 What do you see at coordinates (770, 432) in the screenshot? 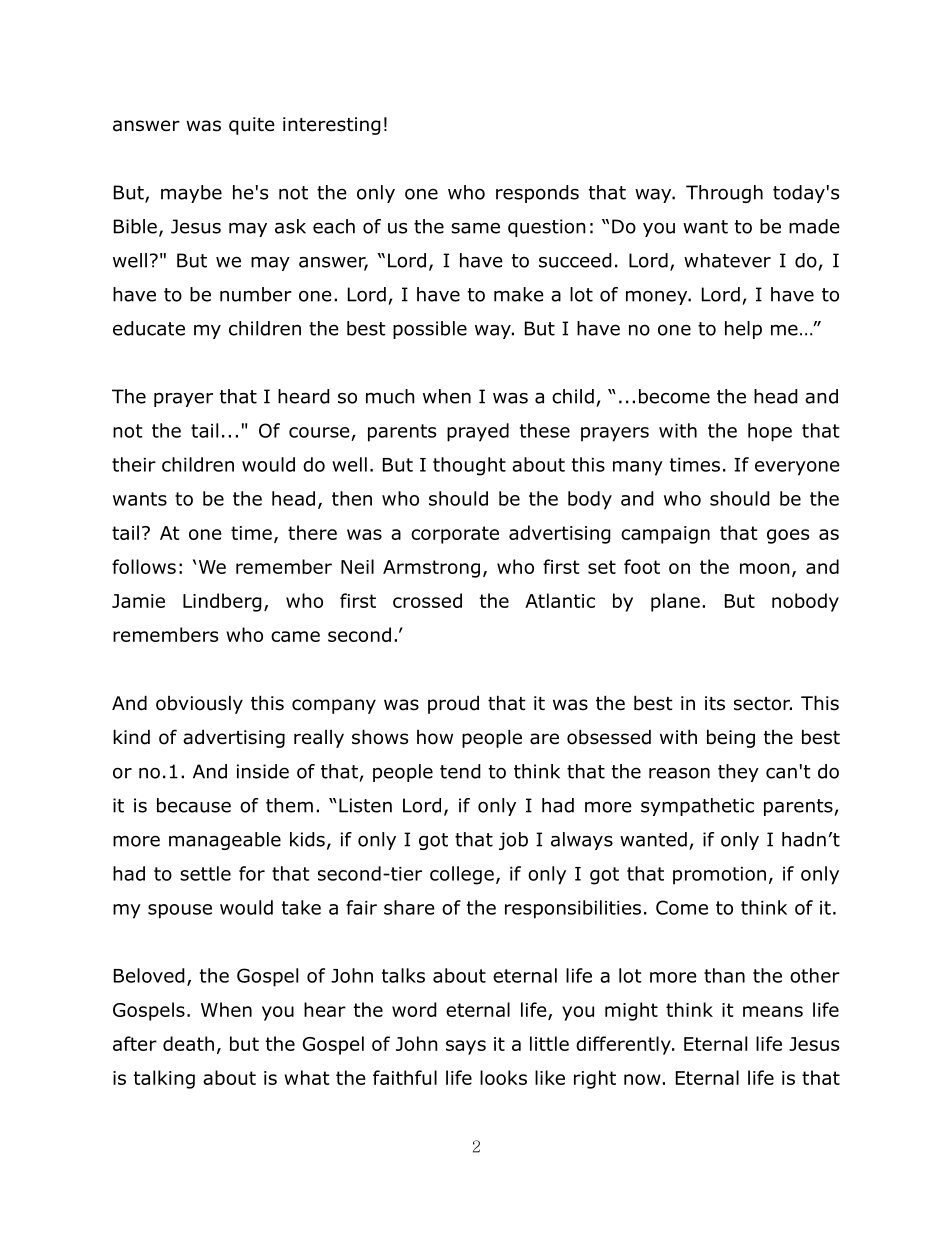
I see `hope` at bounding box center [770, 432].
